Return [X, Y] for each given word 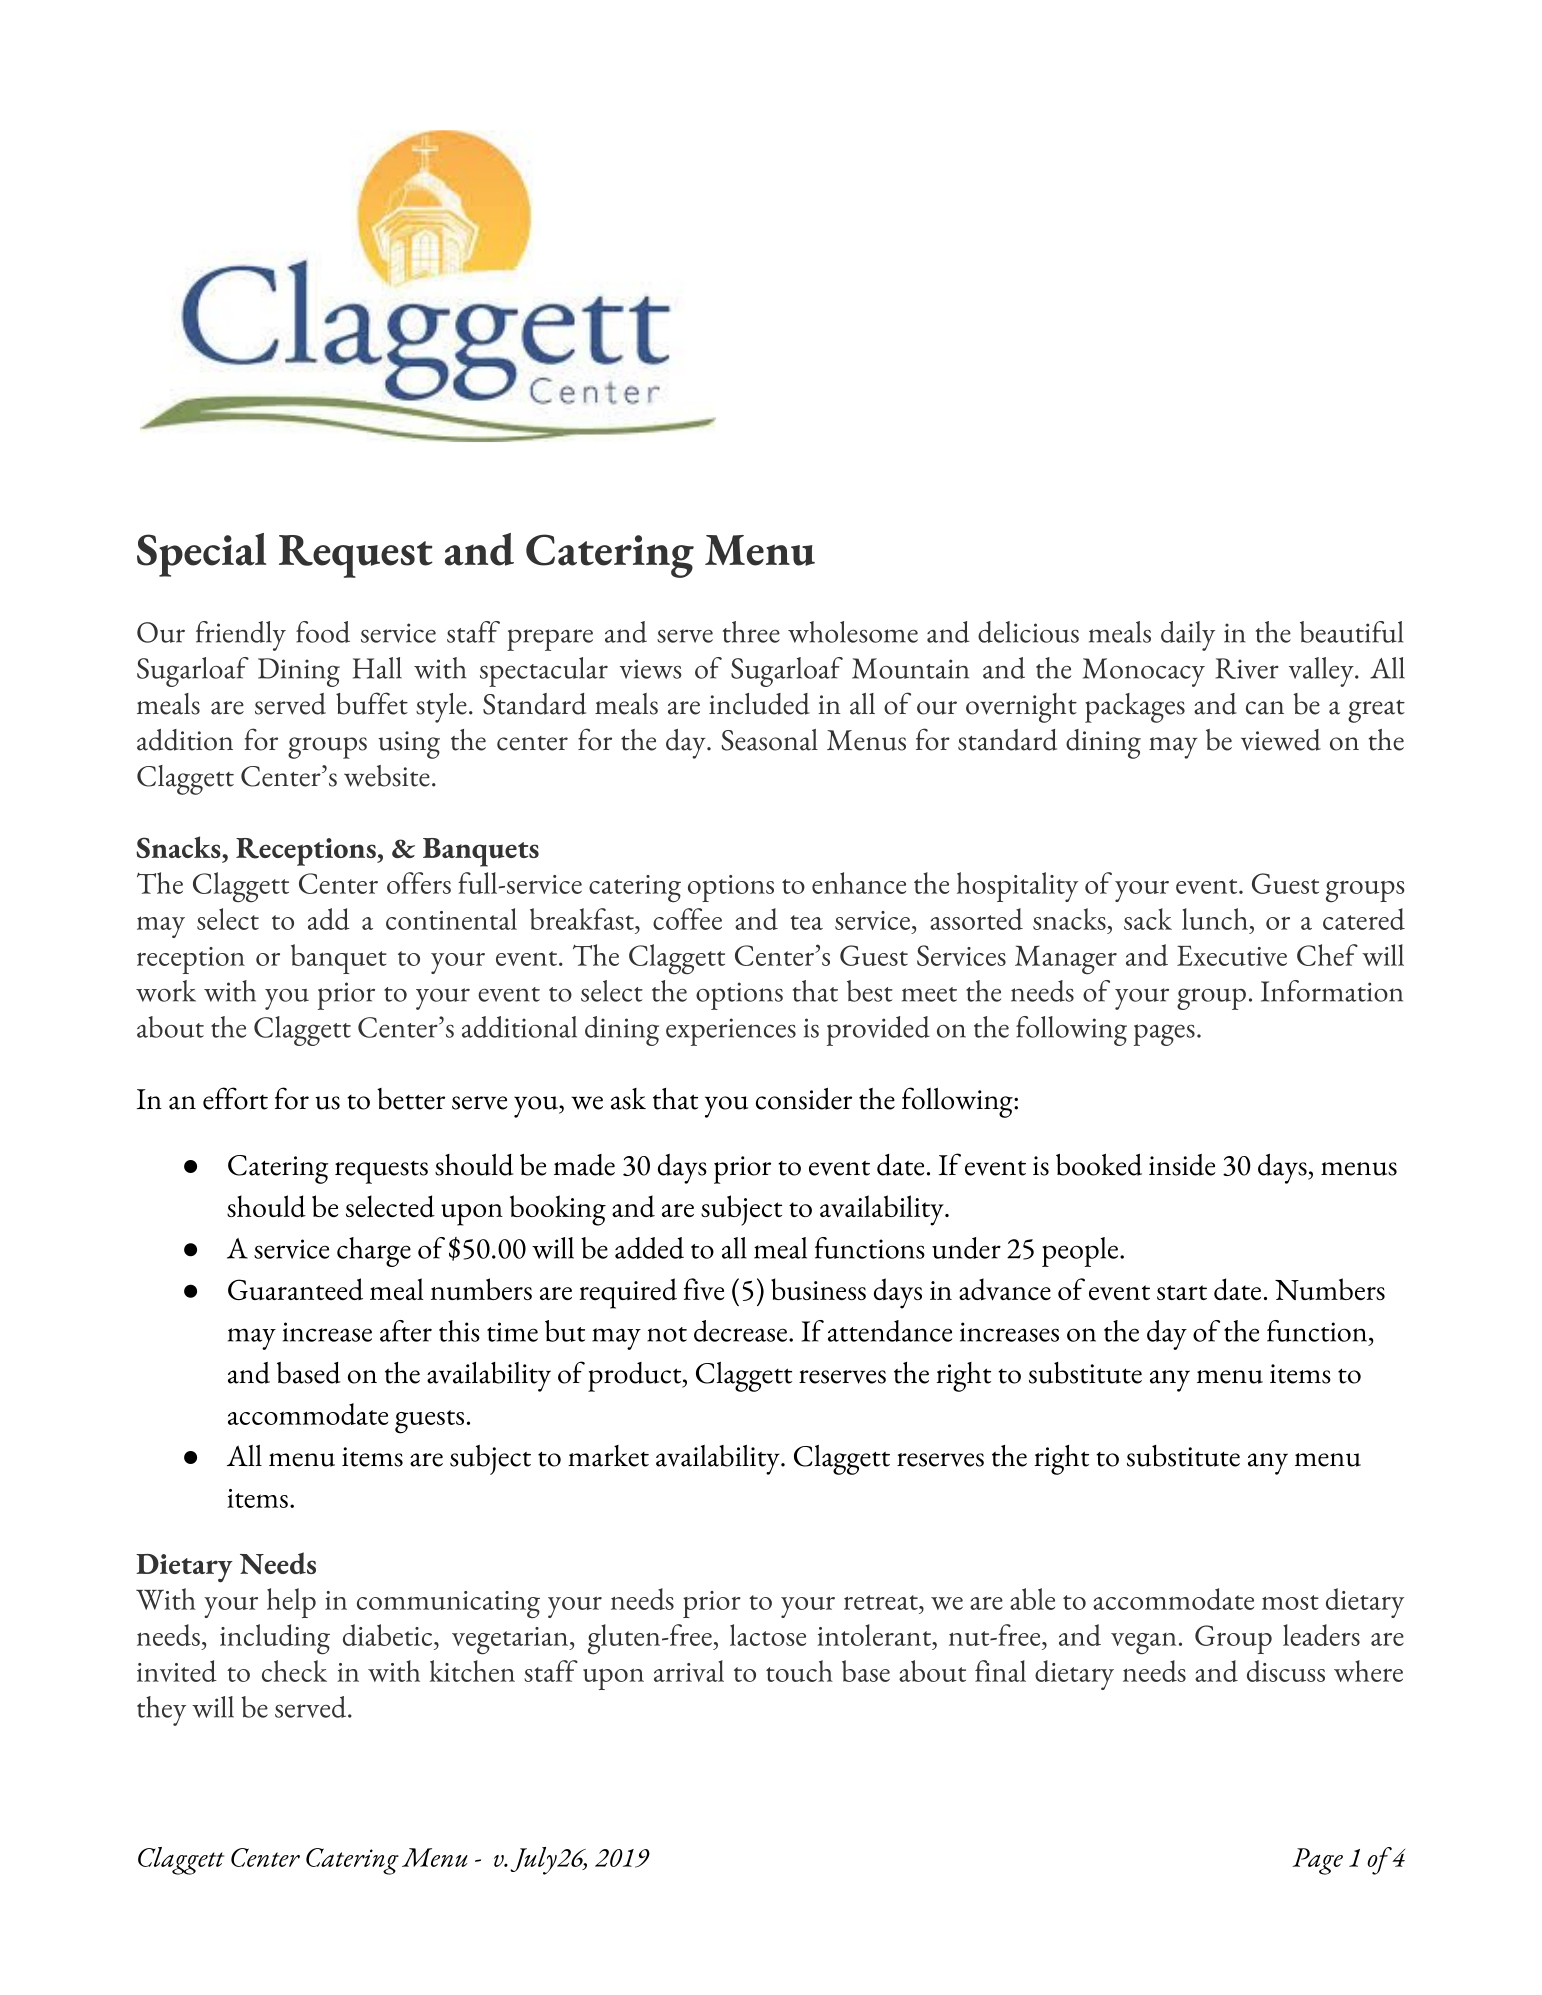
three [751, 632]
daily [1188, 636]
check [294, 1671]
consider [804, 1099]
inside [1182, 1165]
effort [235, 1098]
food [323, 632]
